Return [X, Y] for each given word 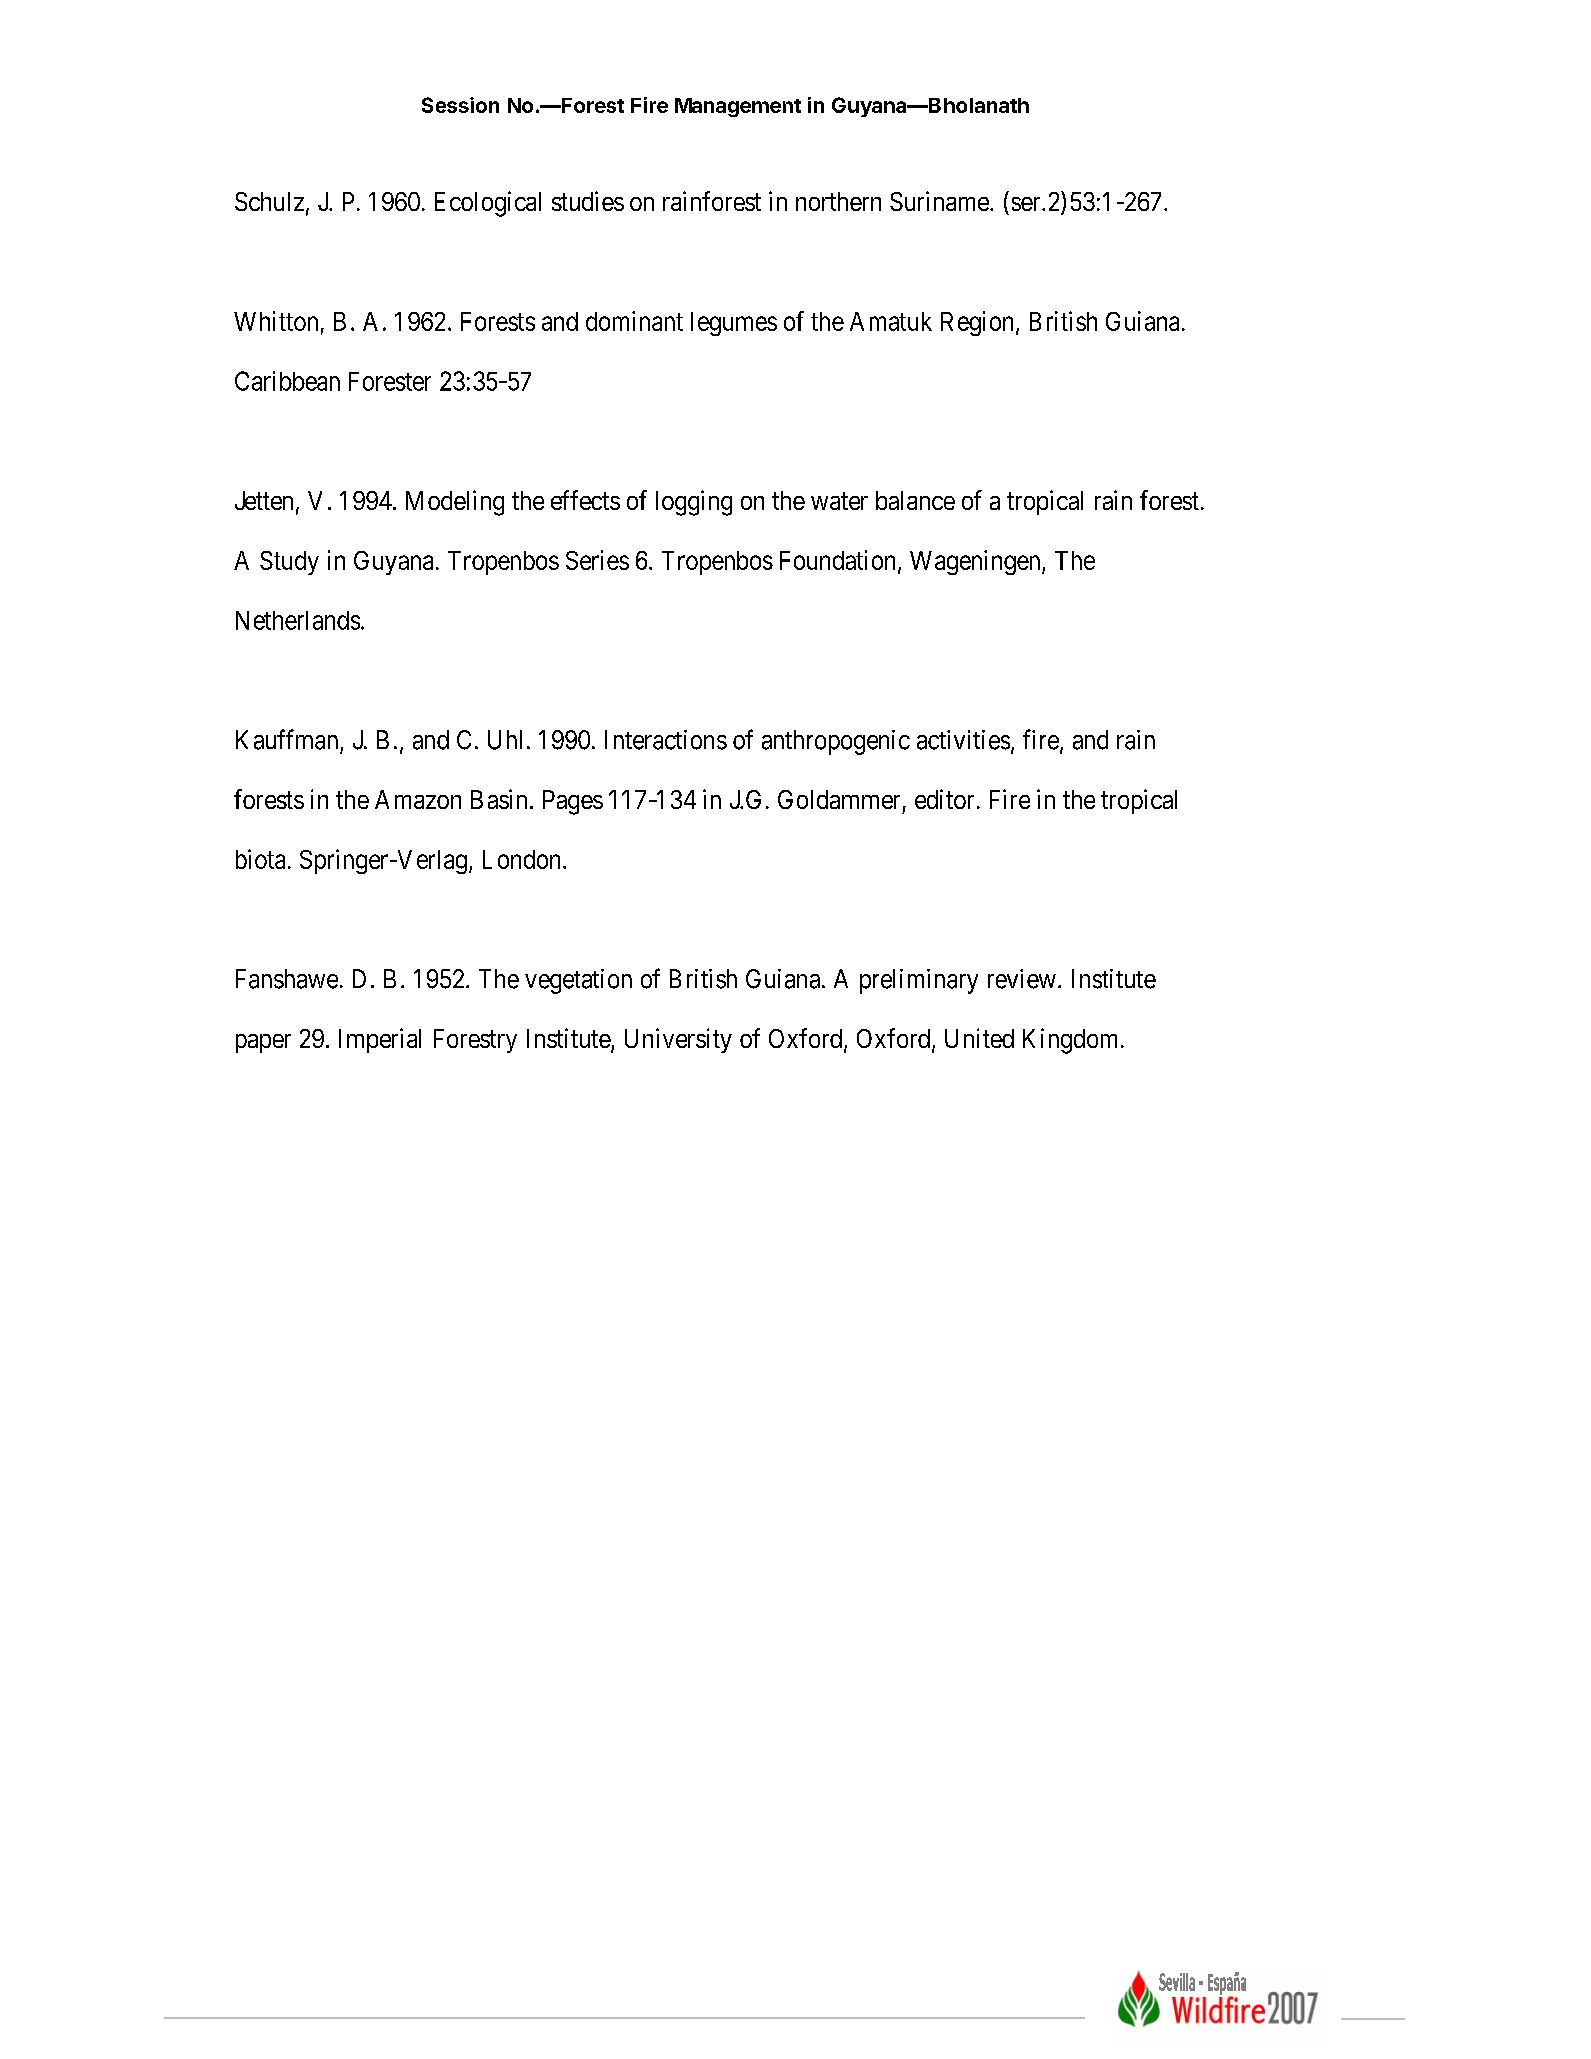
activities [963, 740]
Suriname [939, 201]
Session [460, 105]
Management [738, 107]
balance [915, 500]
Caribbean [287, 381]
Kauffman [287, 739]
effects [585, 500]
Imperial [380, 1040]
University [678, 1040]
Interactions [666, 740]
